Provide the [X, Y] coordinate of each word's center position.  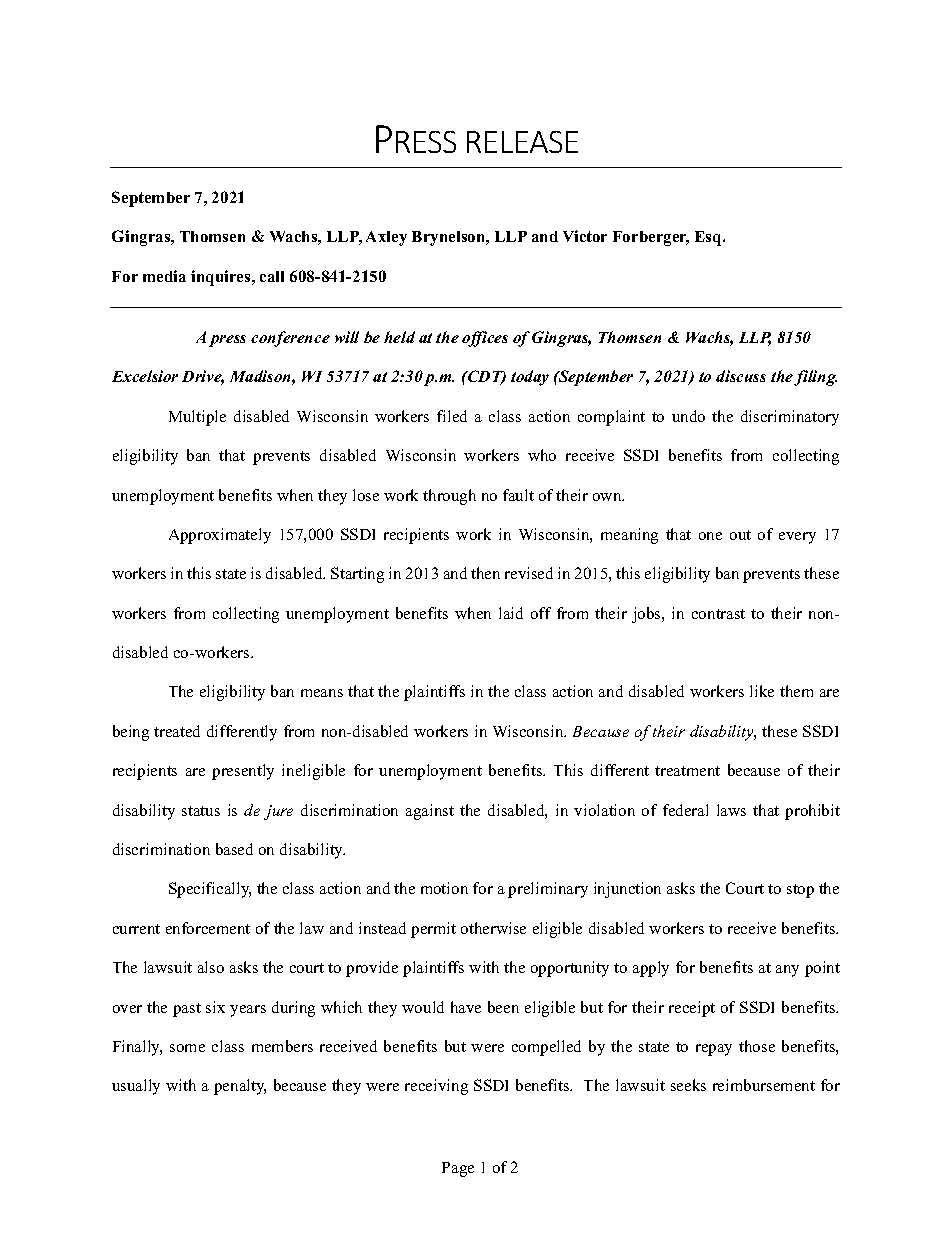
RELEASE [522, 142]
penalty [240, 1087]
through [449, 497]
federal [685, 810]
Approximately [220, 536]
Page [458, 1169]
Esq [709, 238]
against [430, 812]
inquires [222, 278]
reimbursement [764, 1085]
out [740, 535]
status [201, 811]
